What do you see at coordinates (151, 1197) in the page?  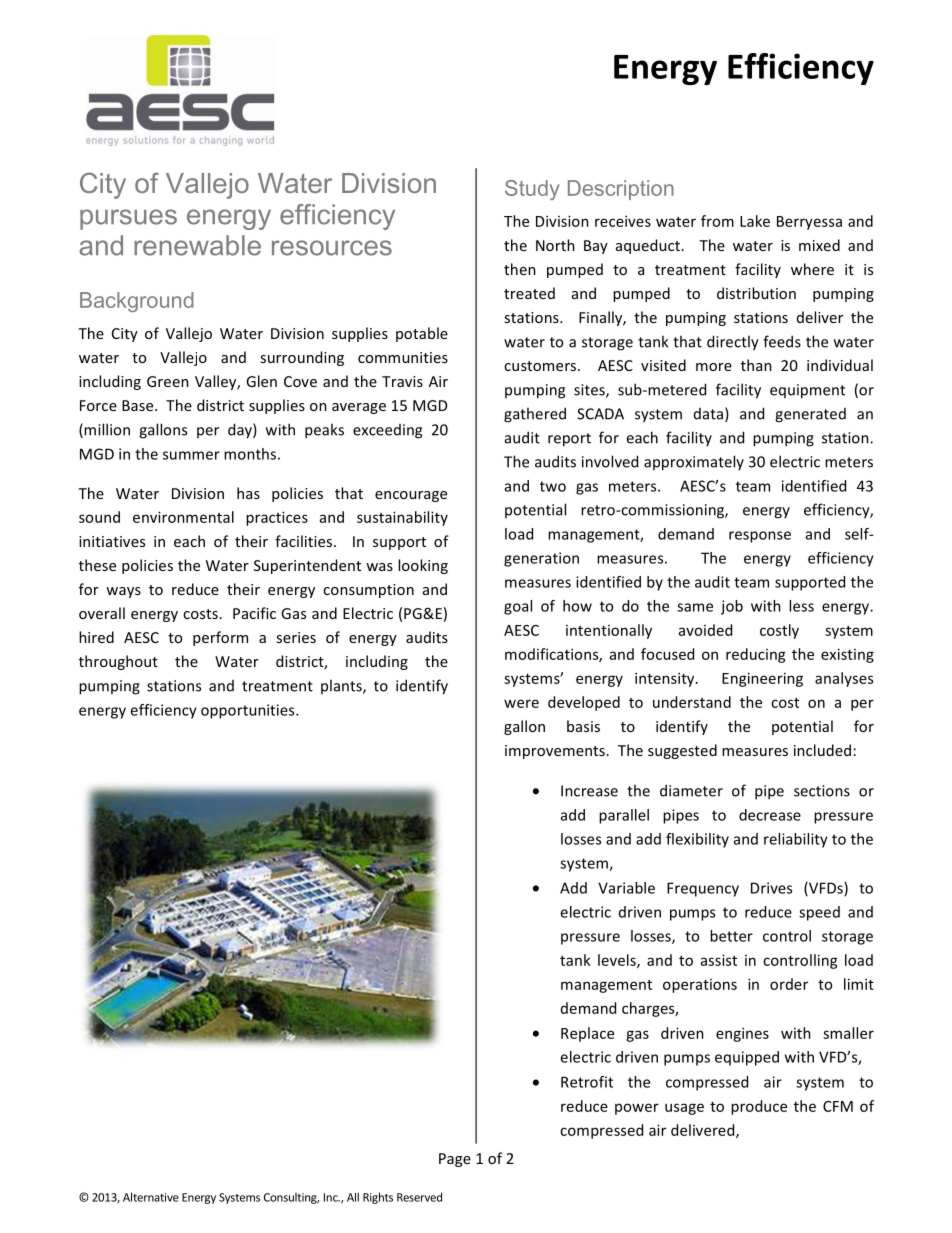 I see `Alternative` at bounding box center [151, 1197].
